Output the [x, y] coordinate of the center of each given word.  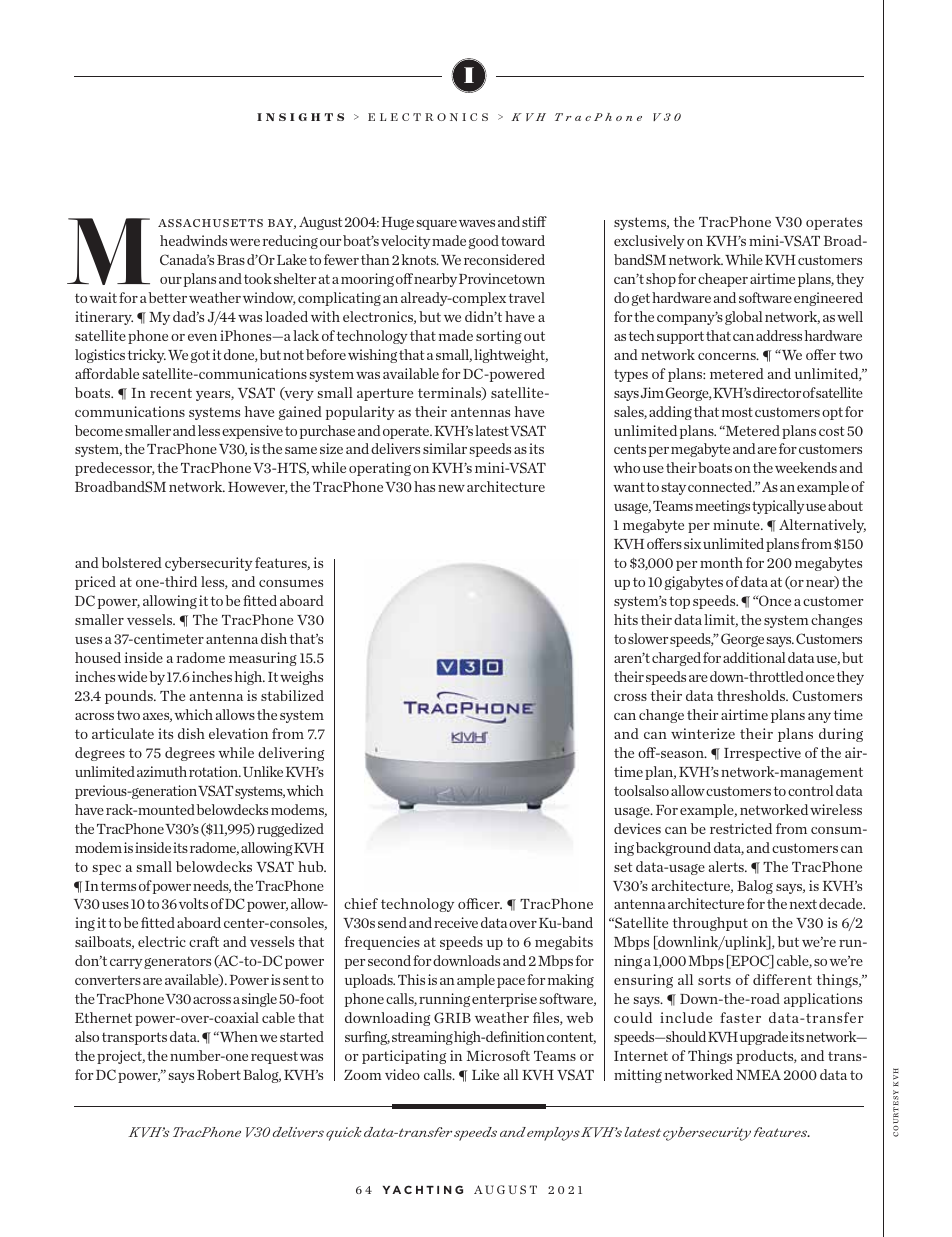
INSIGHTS [300, 117]
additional [754, 657]
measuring [263, 659]
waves [477, 223]
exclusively [649, 242]
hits [626, 619]
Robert [219, 1074]
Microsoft [498, 1055]
